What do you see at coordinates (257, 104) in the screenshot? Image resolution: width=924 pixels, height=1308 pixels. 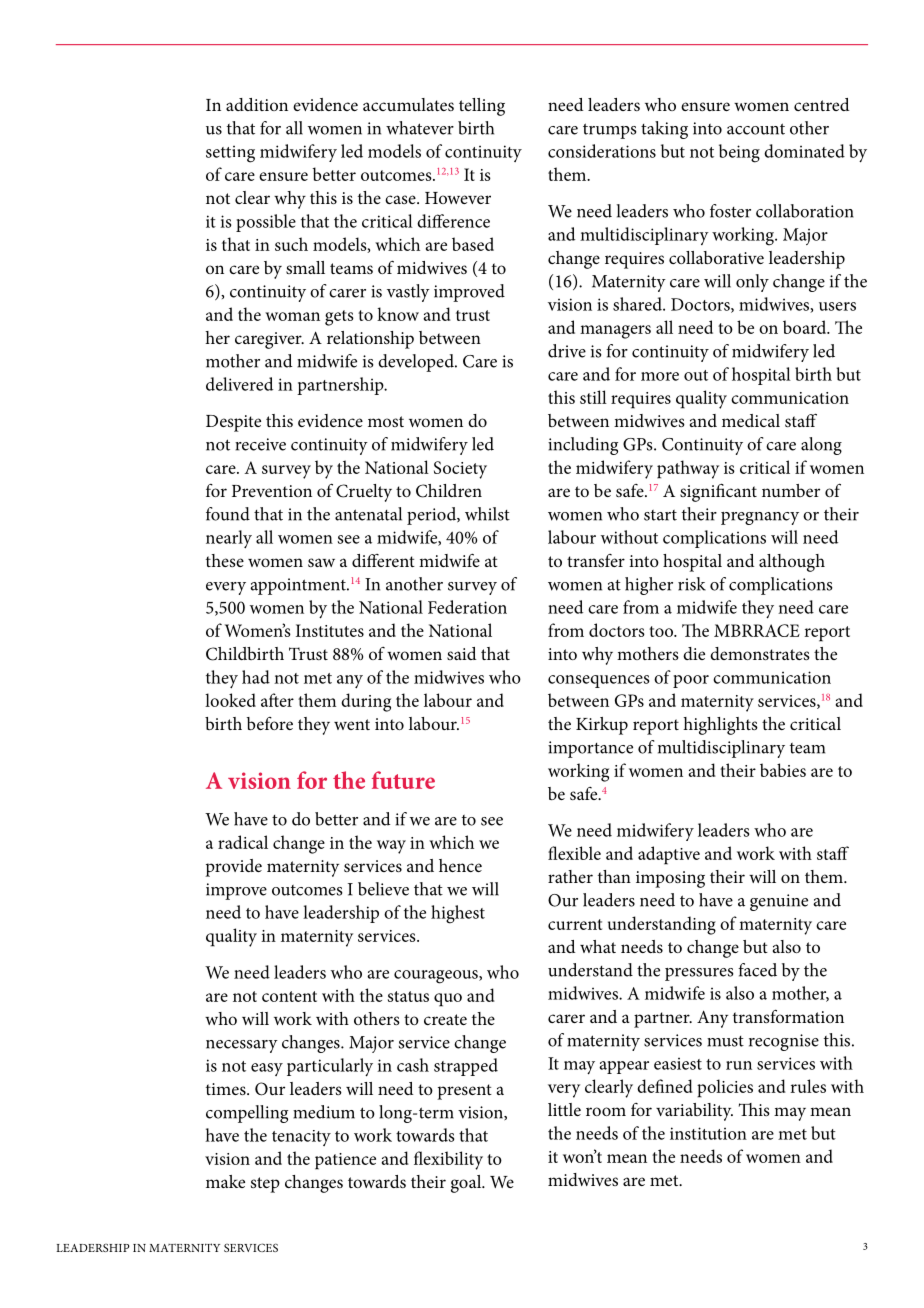 I see `addition` at bounding box center [257, 104].
